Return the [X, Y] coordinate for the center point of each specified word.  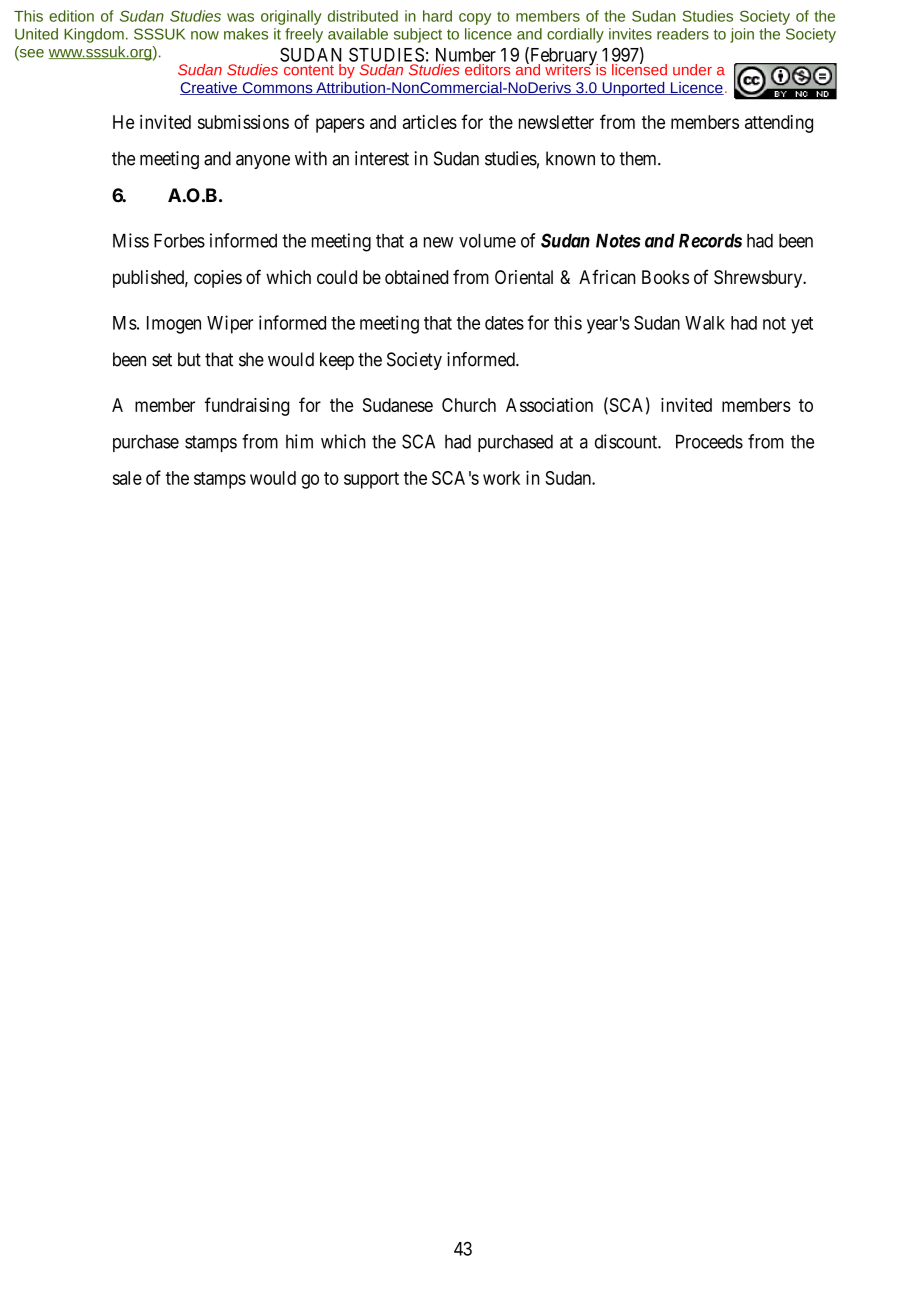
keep [337, 361]
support [371, 480]
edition [71, 16]
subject [418, 35]
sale [127, 478]
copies [218, 279]
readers [683, 34]
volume [487, 241]
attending [779, 124]
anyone [263, 162]
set [162, 360]
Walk [705, 323]
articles [430, 122]
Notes [618, 241]
